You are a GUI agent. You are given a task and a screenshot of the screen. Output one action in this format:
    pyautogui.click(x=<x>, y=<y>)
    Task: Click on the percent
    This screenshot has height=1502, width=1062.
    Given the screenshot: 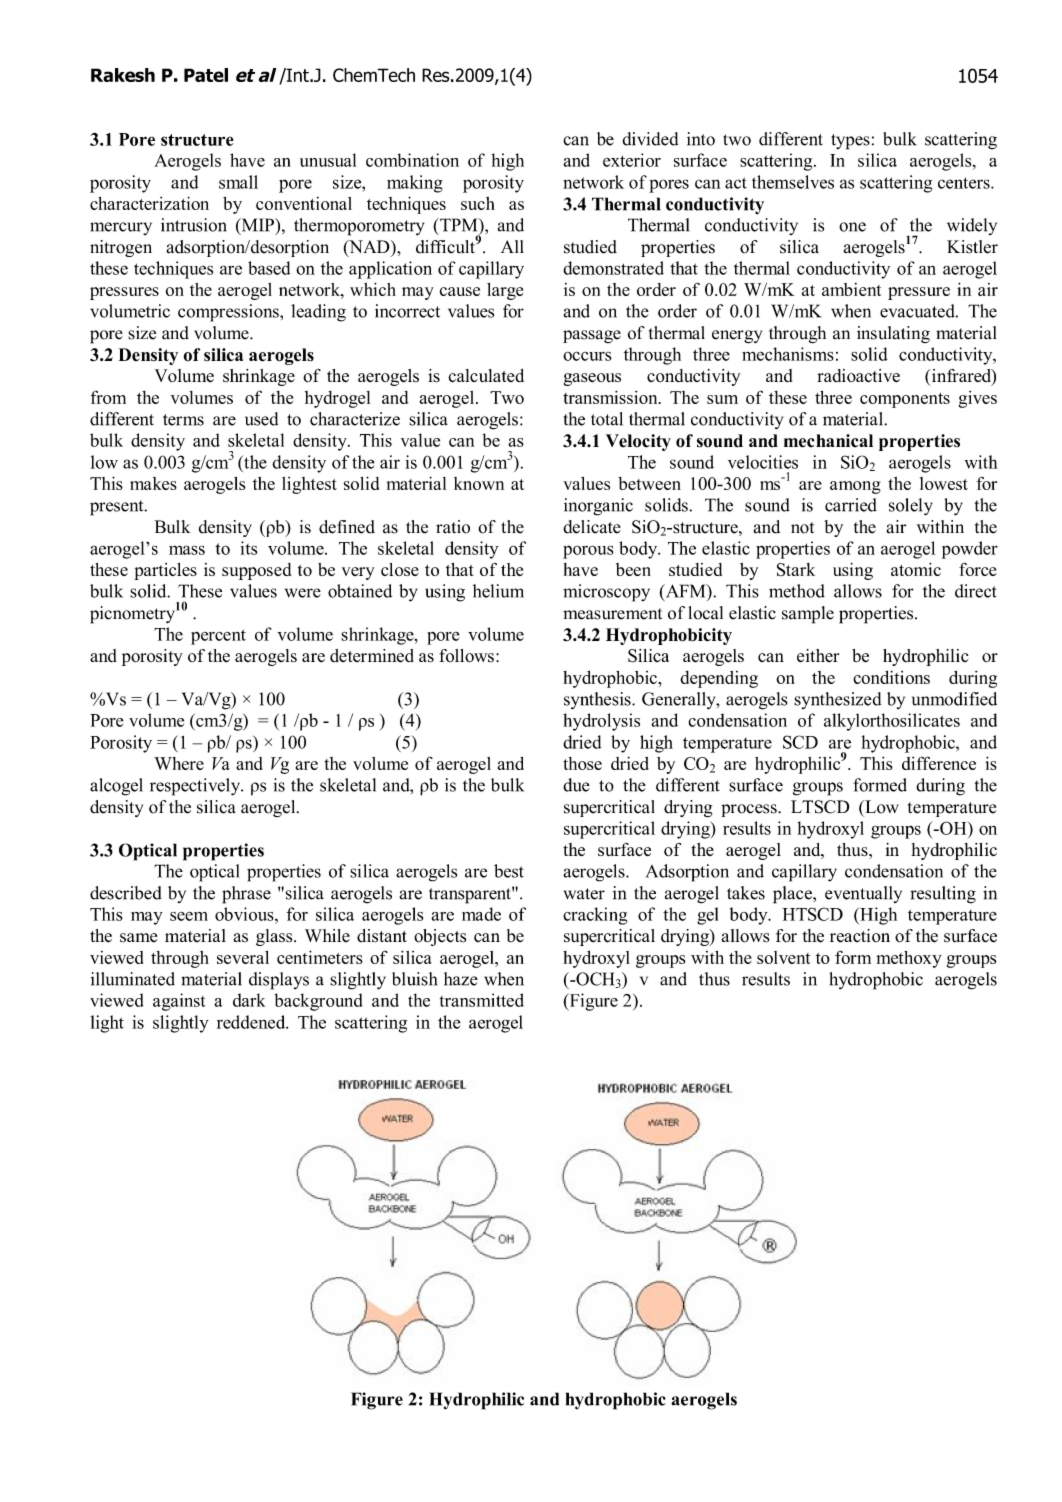 What is the action you would take?
    pyautogui.click(x=218, y=637)
